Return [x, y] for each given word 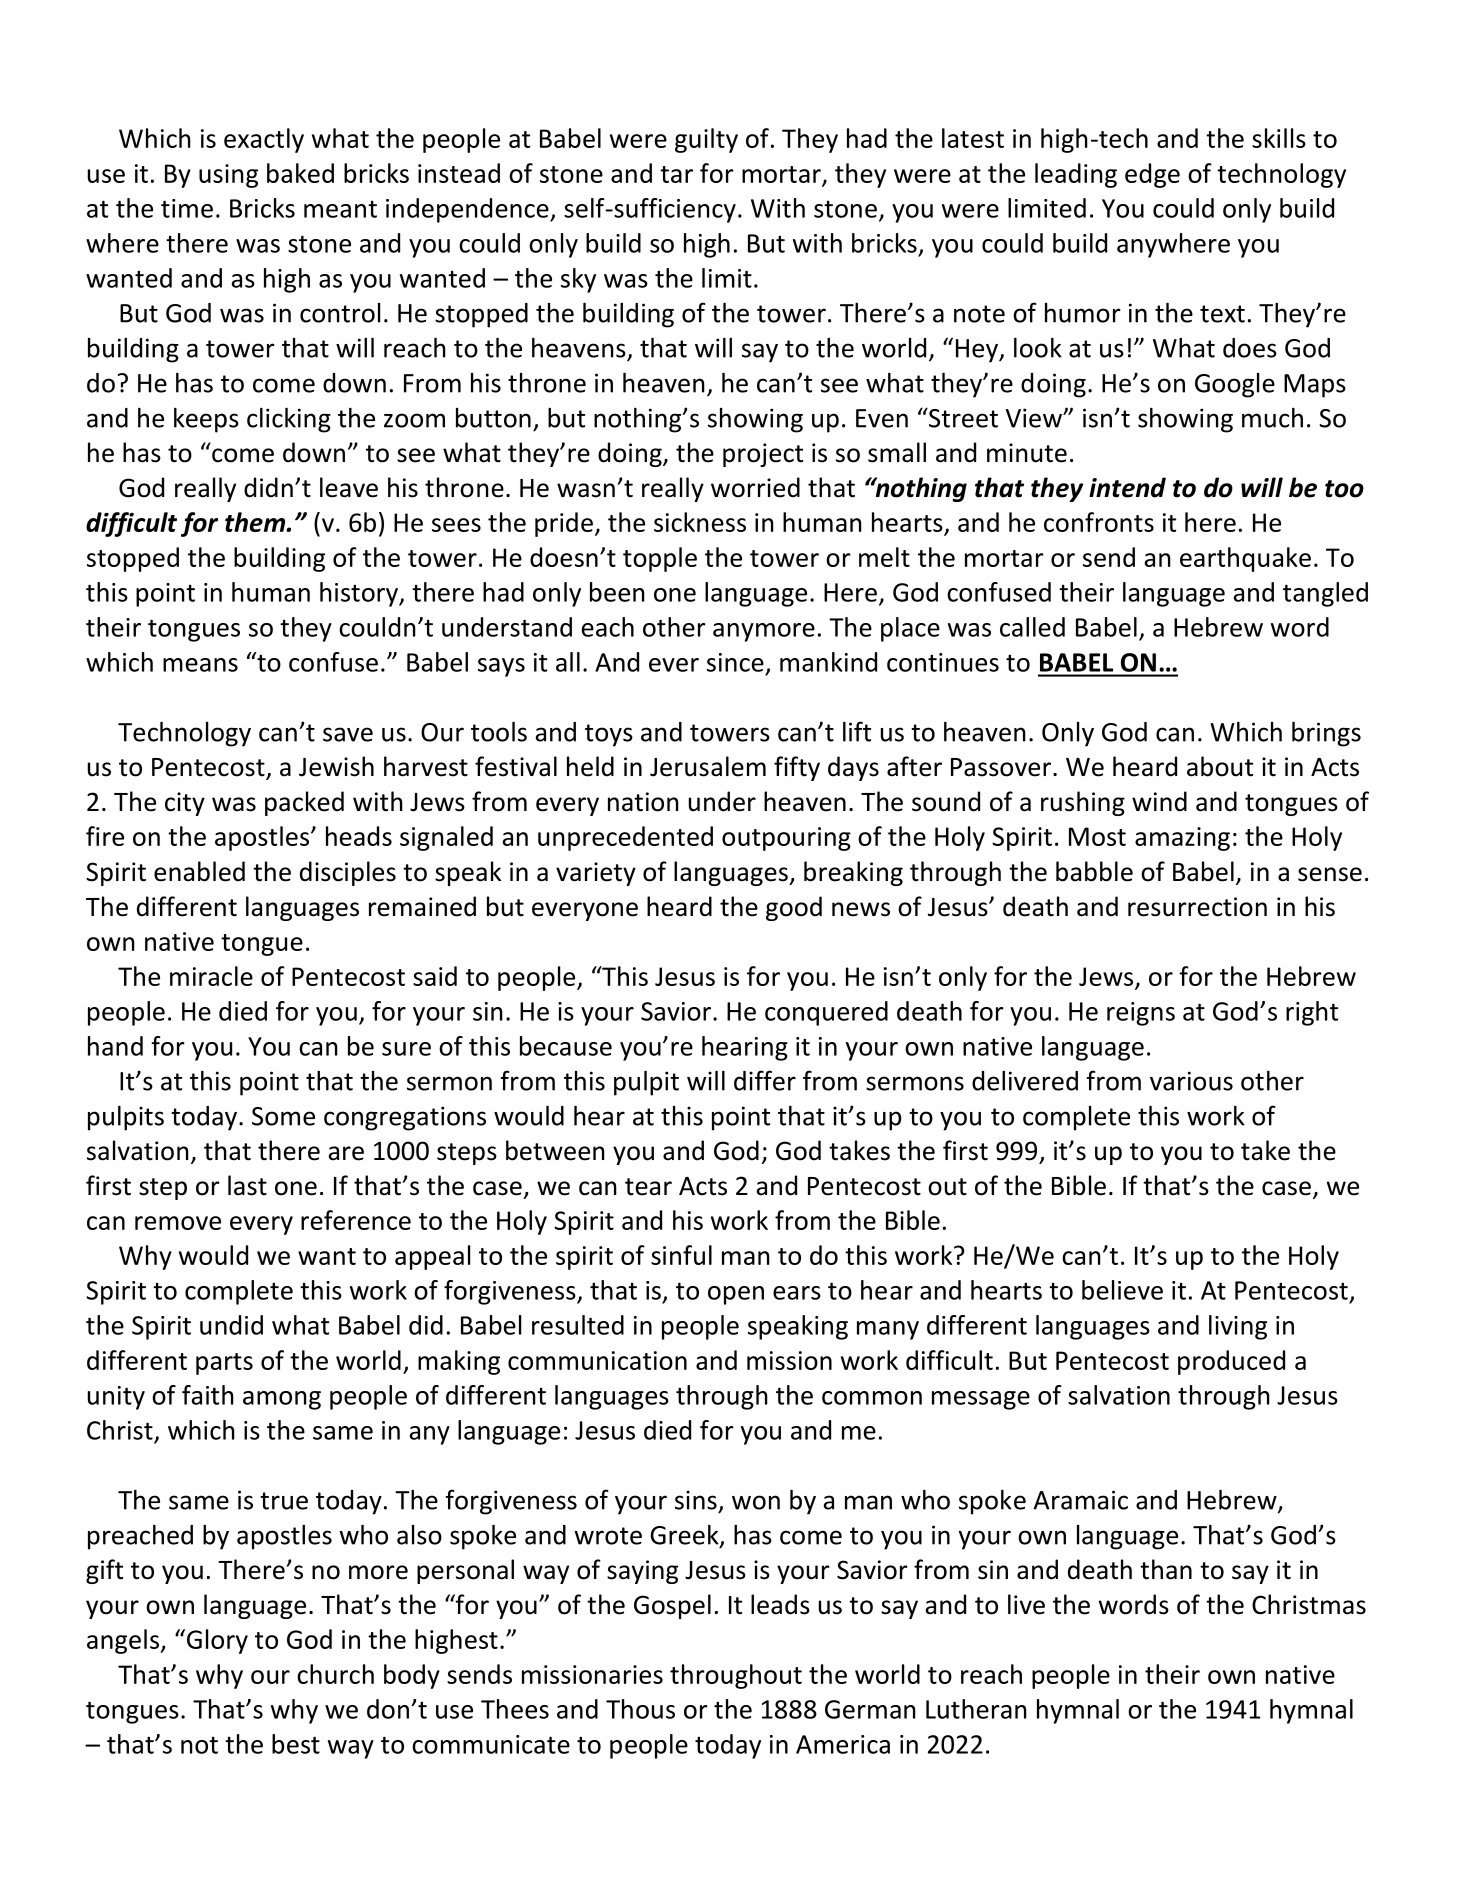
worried [755, 487]
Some [283, 1116]
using [228, 176]
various [1191, 1081]
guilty [706, 140]
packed [304, 803]
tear [648, 1187]
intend [1127, 487]
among [282, 1400]
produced [1231, 1362]
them [256, 522]
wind [1159, 801]
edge [1152, 175]
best [296, 1744]
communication [597, 1360]
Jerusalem [708, 766]
